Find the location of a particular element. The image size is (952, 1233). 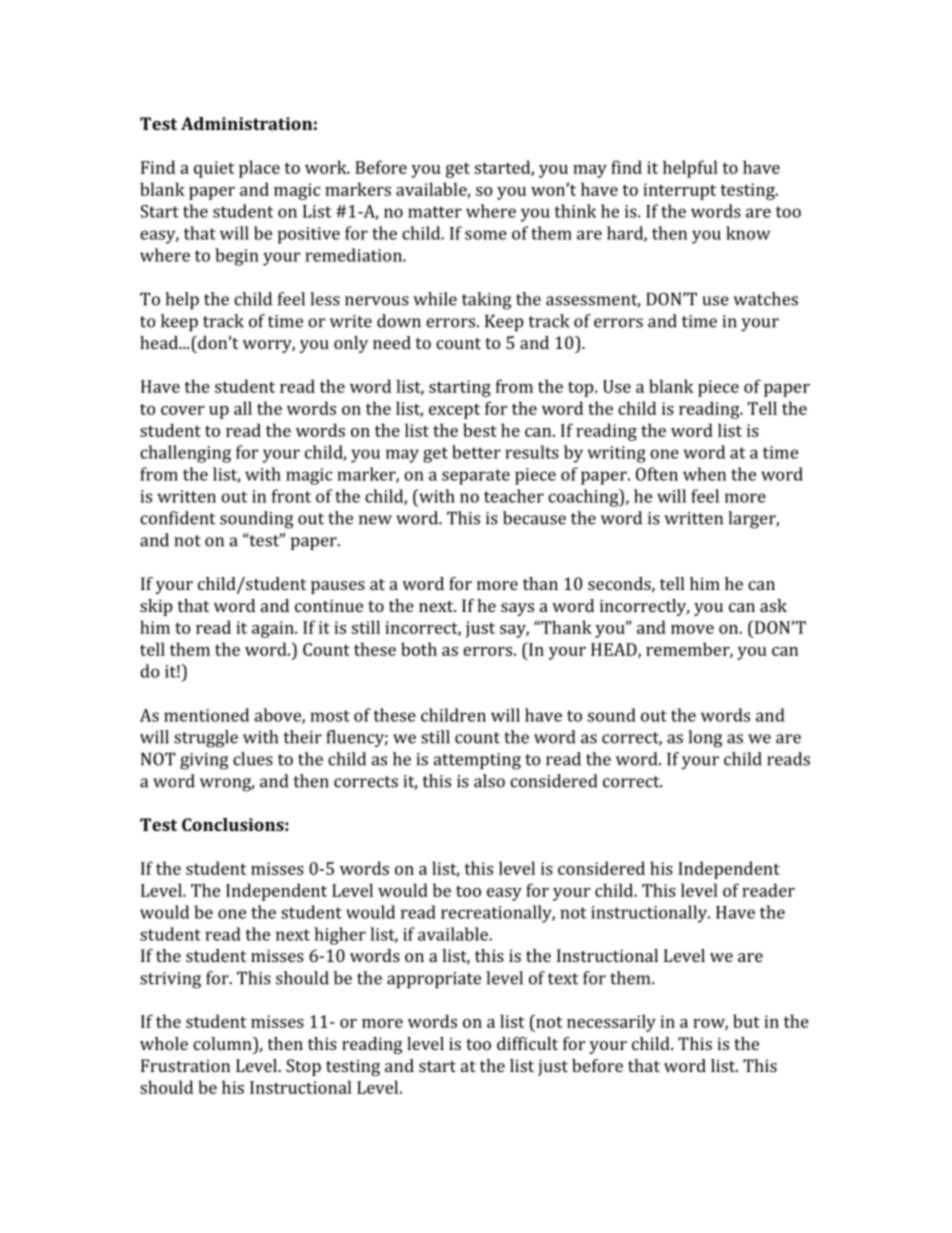

interrupt is located at coordinates (679, 191).
